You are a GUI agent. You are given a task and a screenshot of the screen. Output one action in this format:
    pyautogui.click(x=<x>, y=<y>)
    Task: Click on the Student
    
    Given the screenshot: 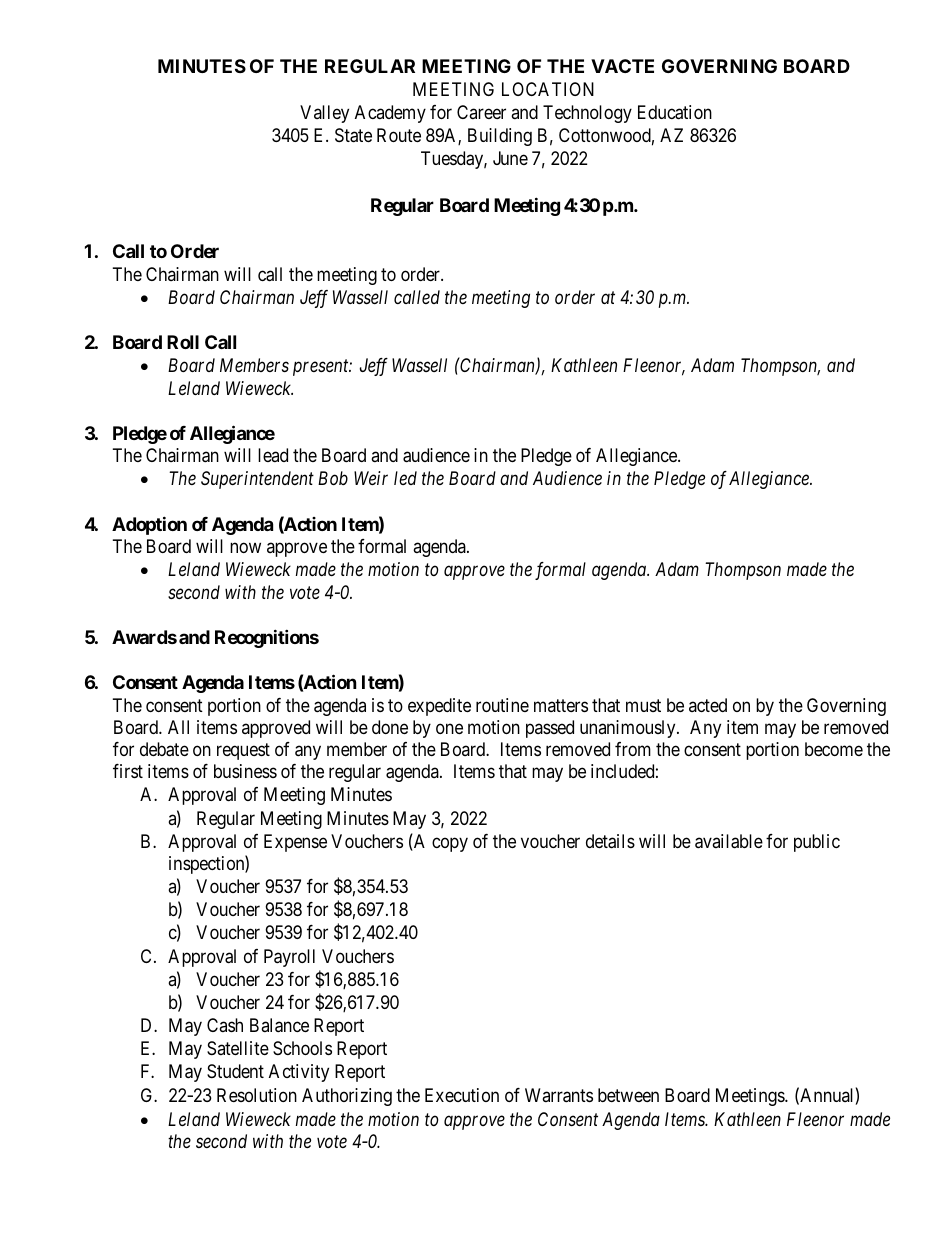 What is the action you would take?
    pyautogui.click(x=235, y=1071)
